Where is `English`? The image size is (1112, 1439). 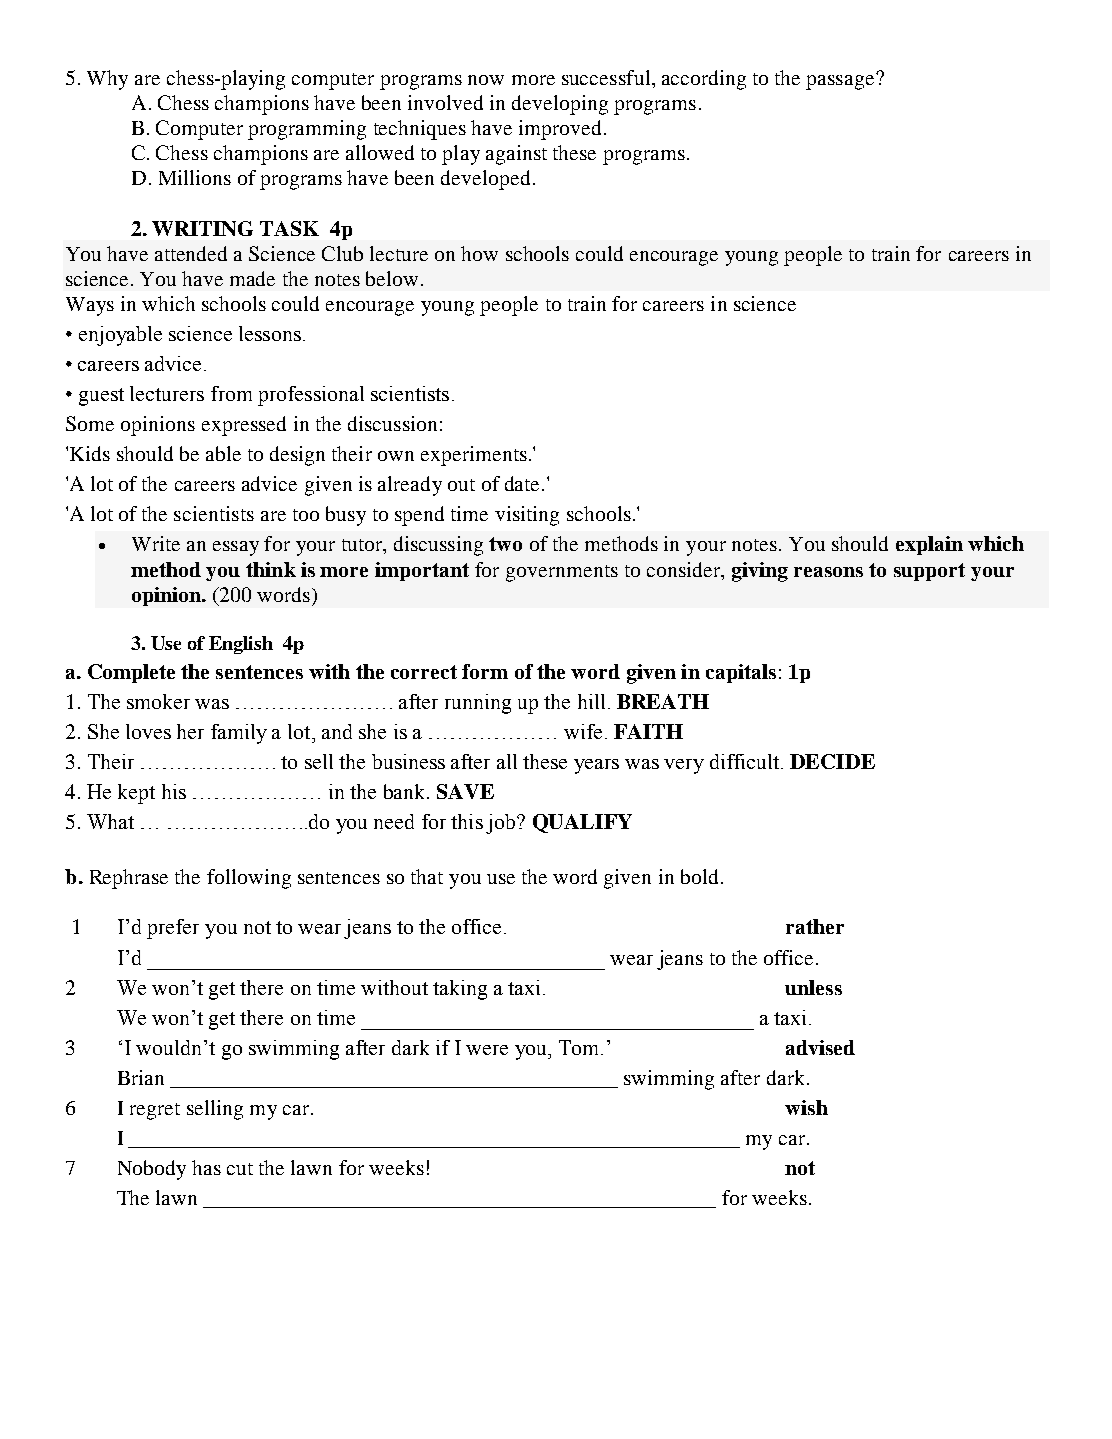
English is located at coordinates (241, 645).
